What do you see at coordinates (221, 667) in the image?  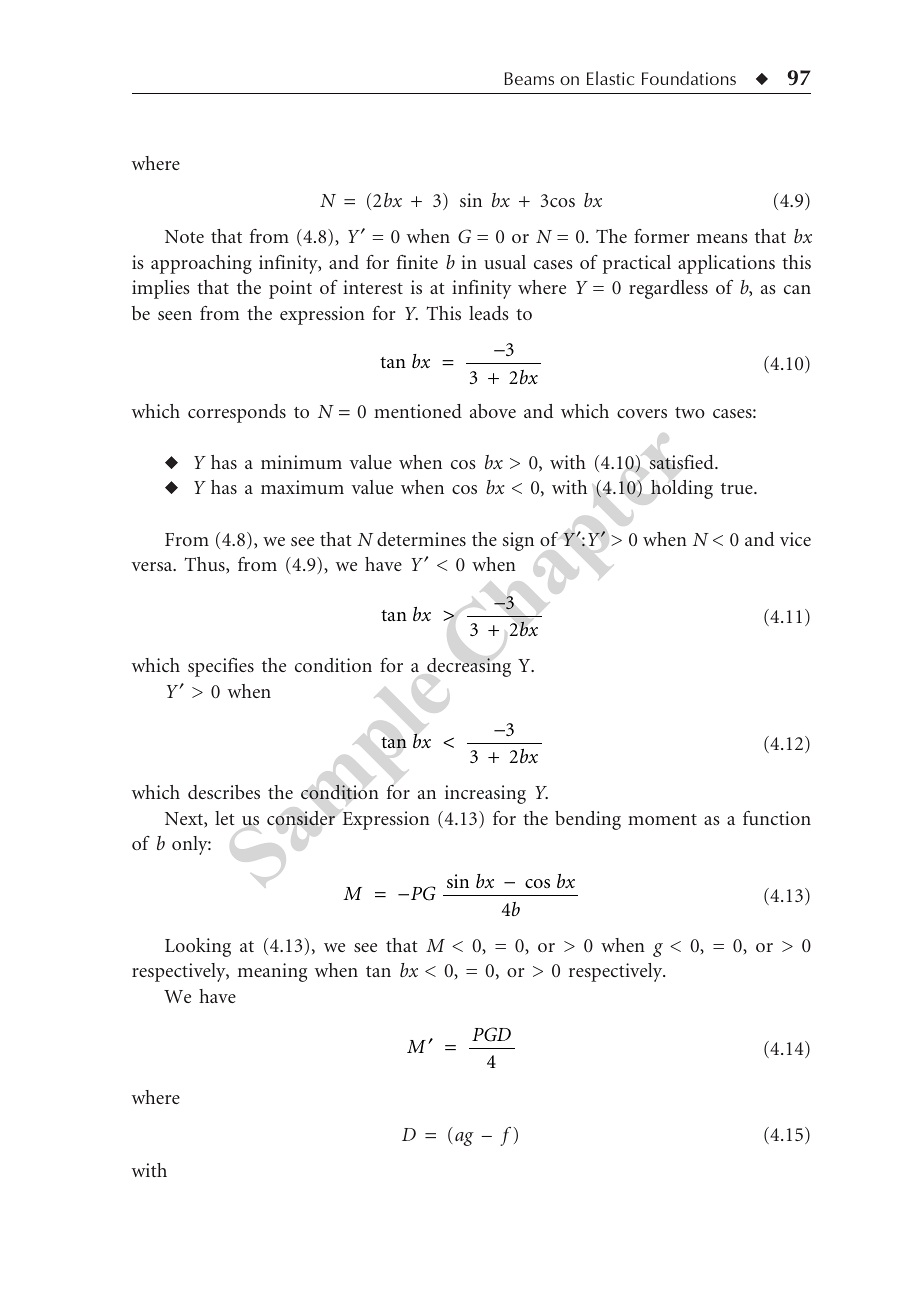 I see `specifies` at bounding box center [221, 667].
